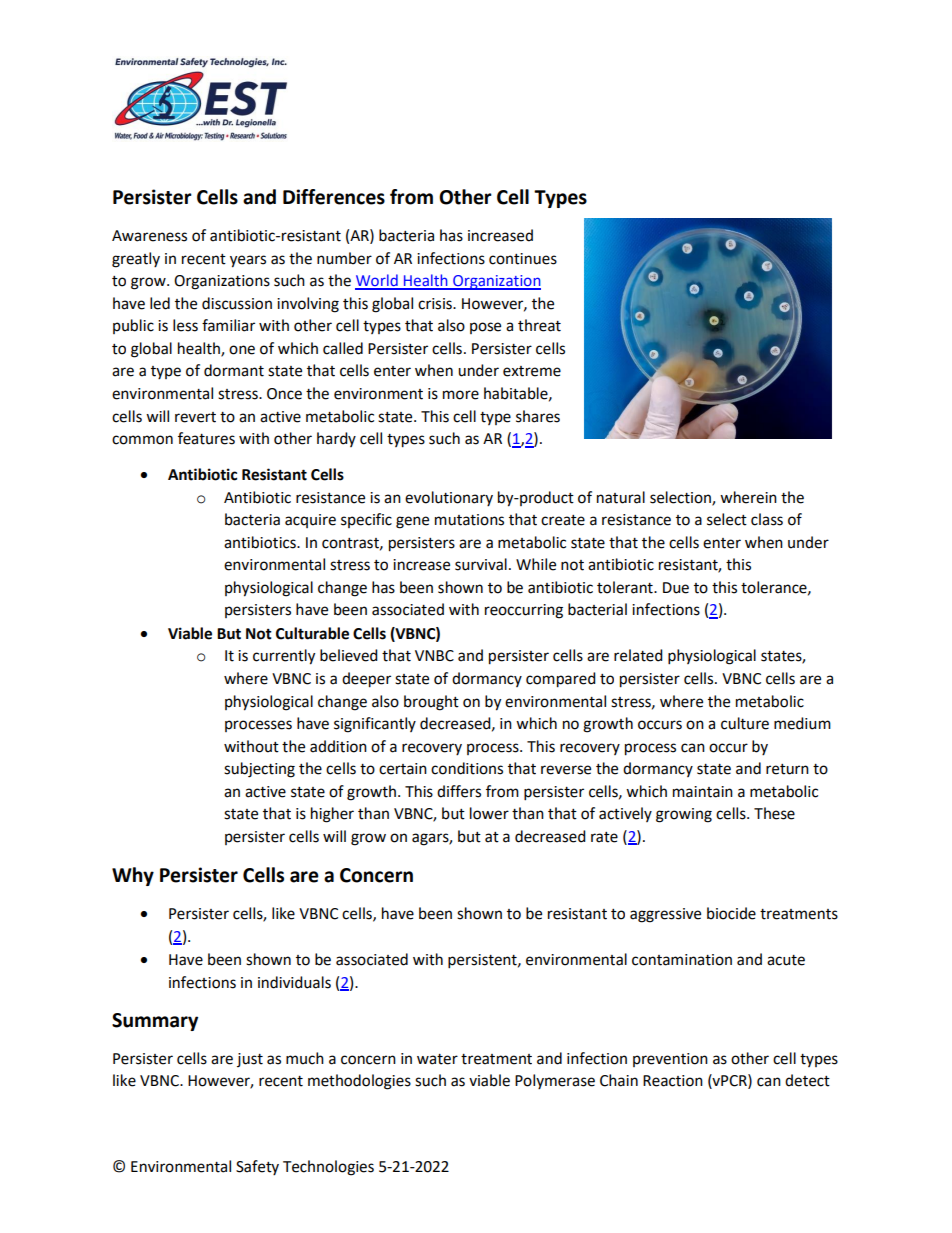 This screenshot has height=1233, width=952. What do you see at coordinates (248, 261) in the screenshot?
I see `years` at bounding box center [248, 261].
